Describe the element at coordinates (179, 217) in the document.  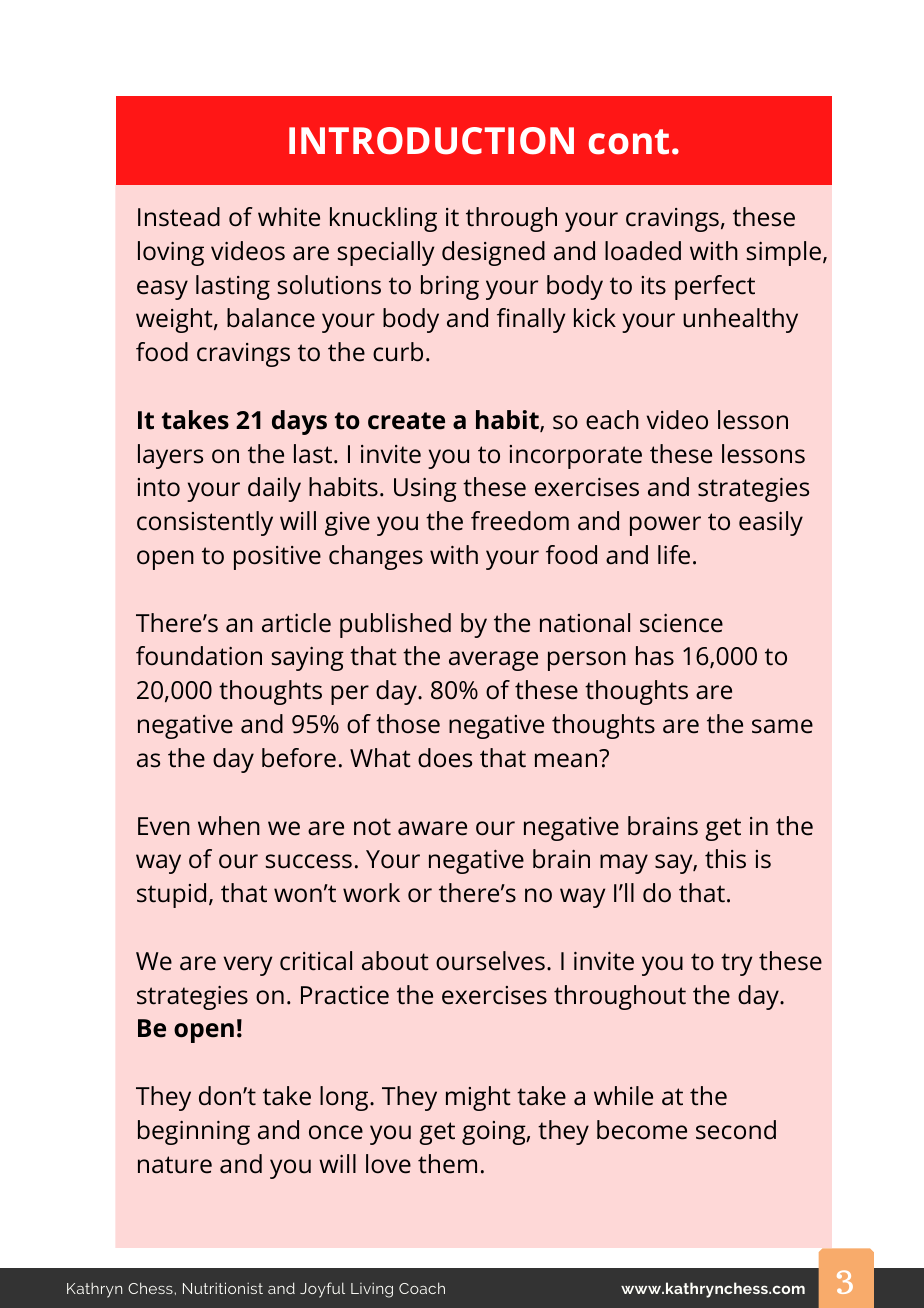
I see `Instead` at that location.
